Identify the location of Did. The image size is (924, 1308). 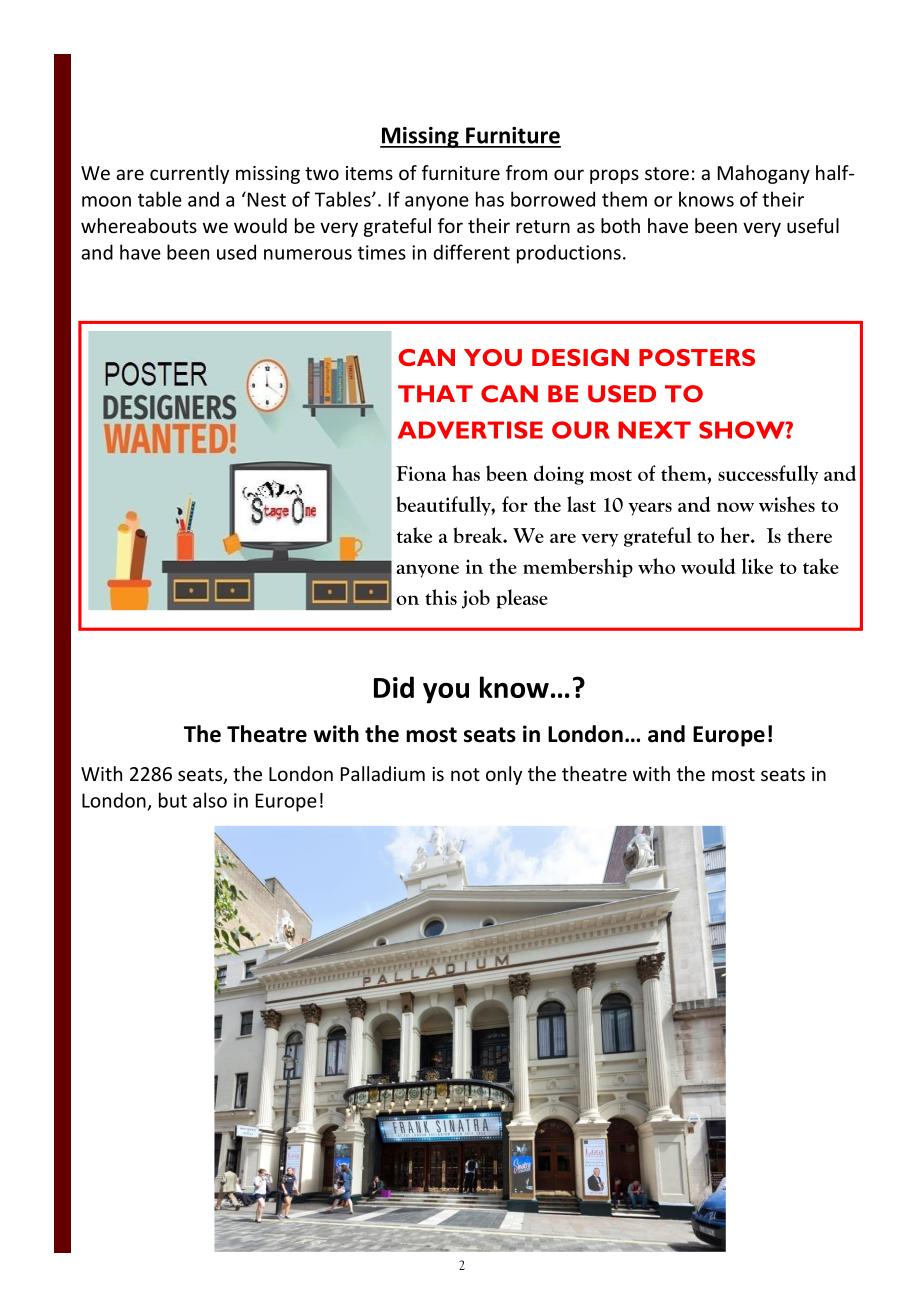
(394, 687).
